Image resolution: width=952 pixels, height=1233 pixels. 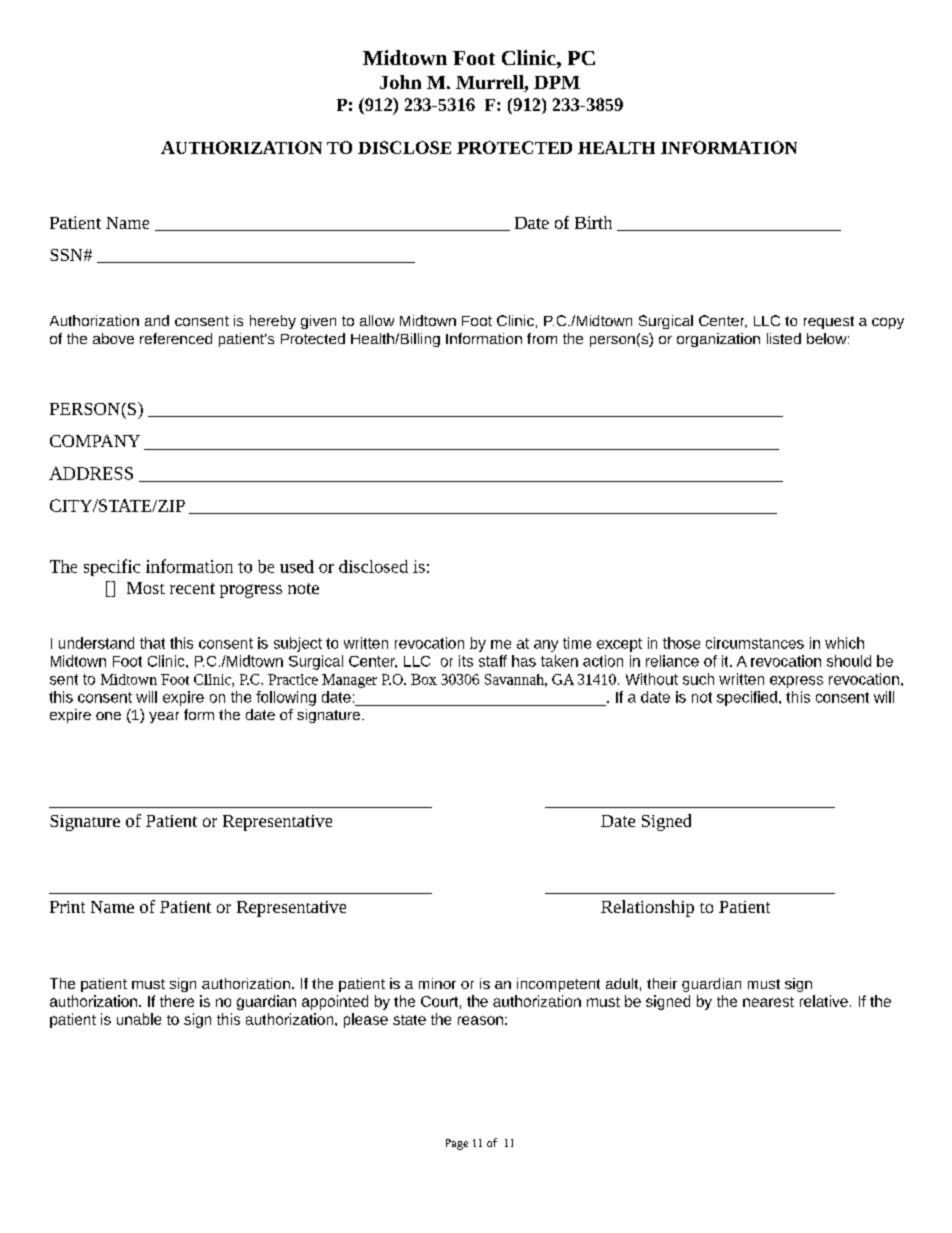 I want to click on Box, so click(x=424, y=679).
